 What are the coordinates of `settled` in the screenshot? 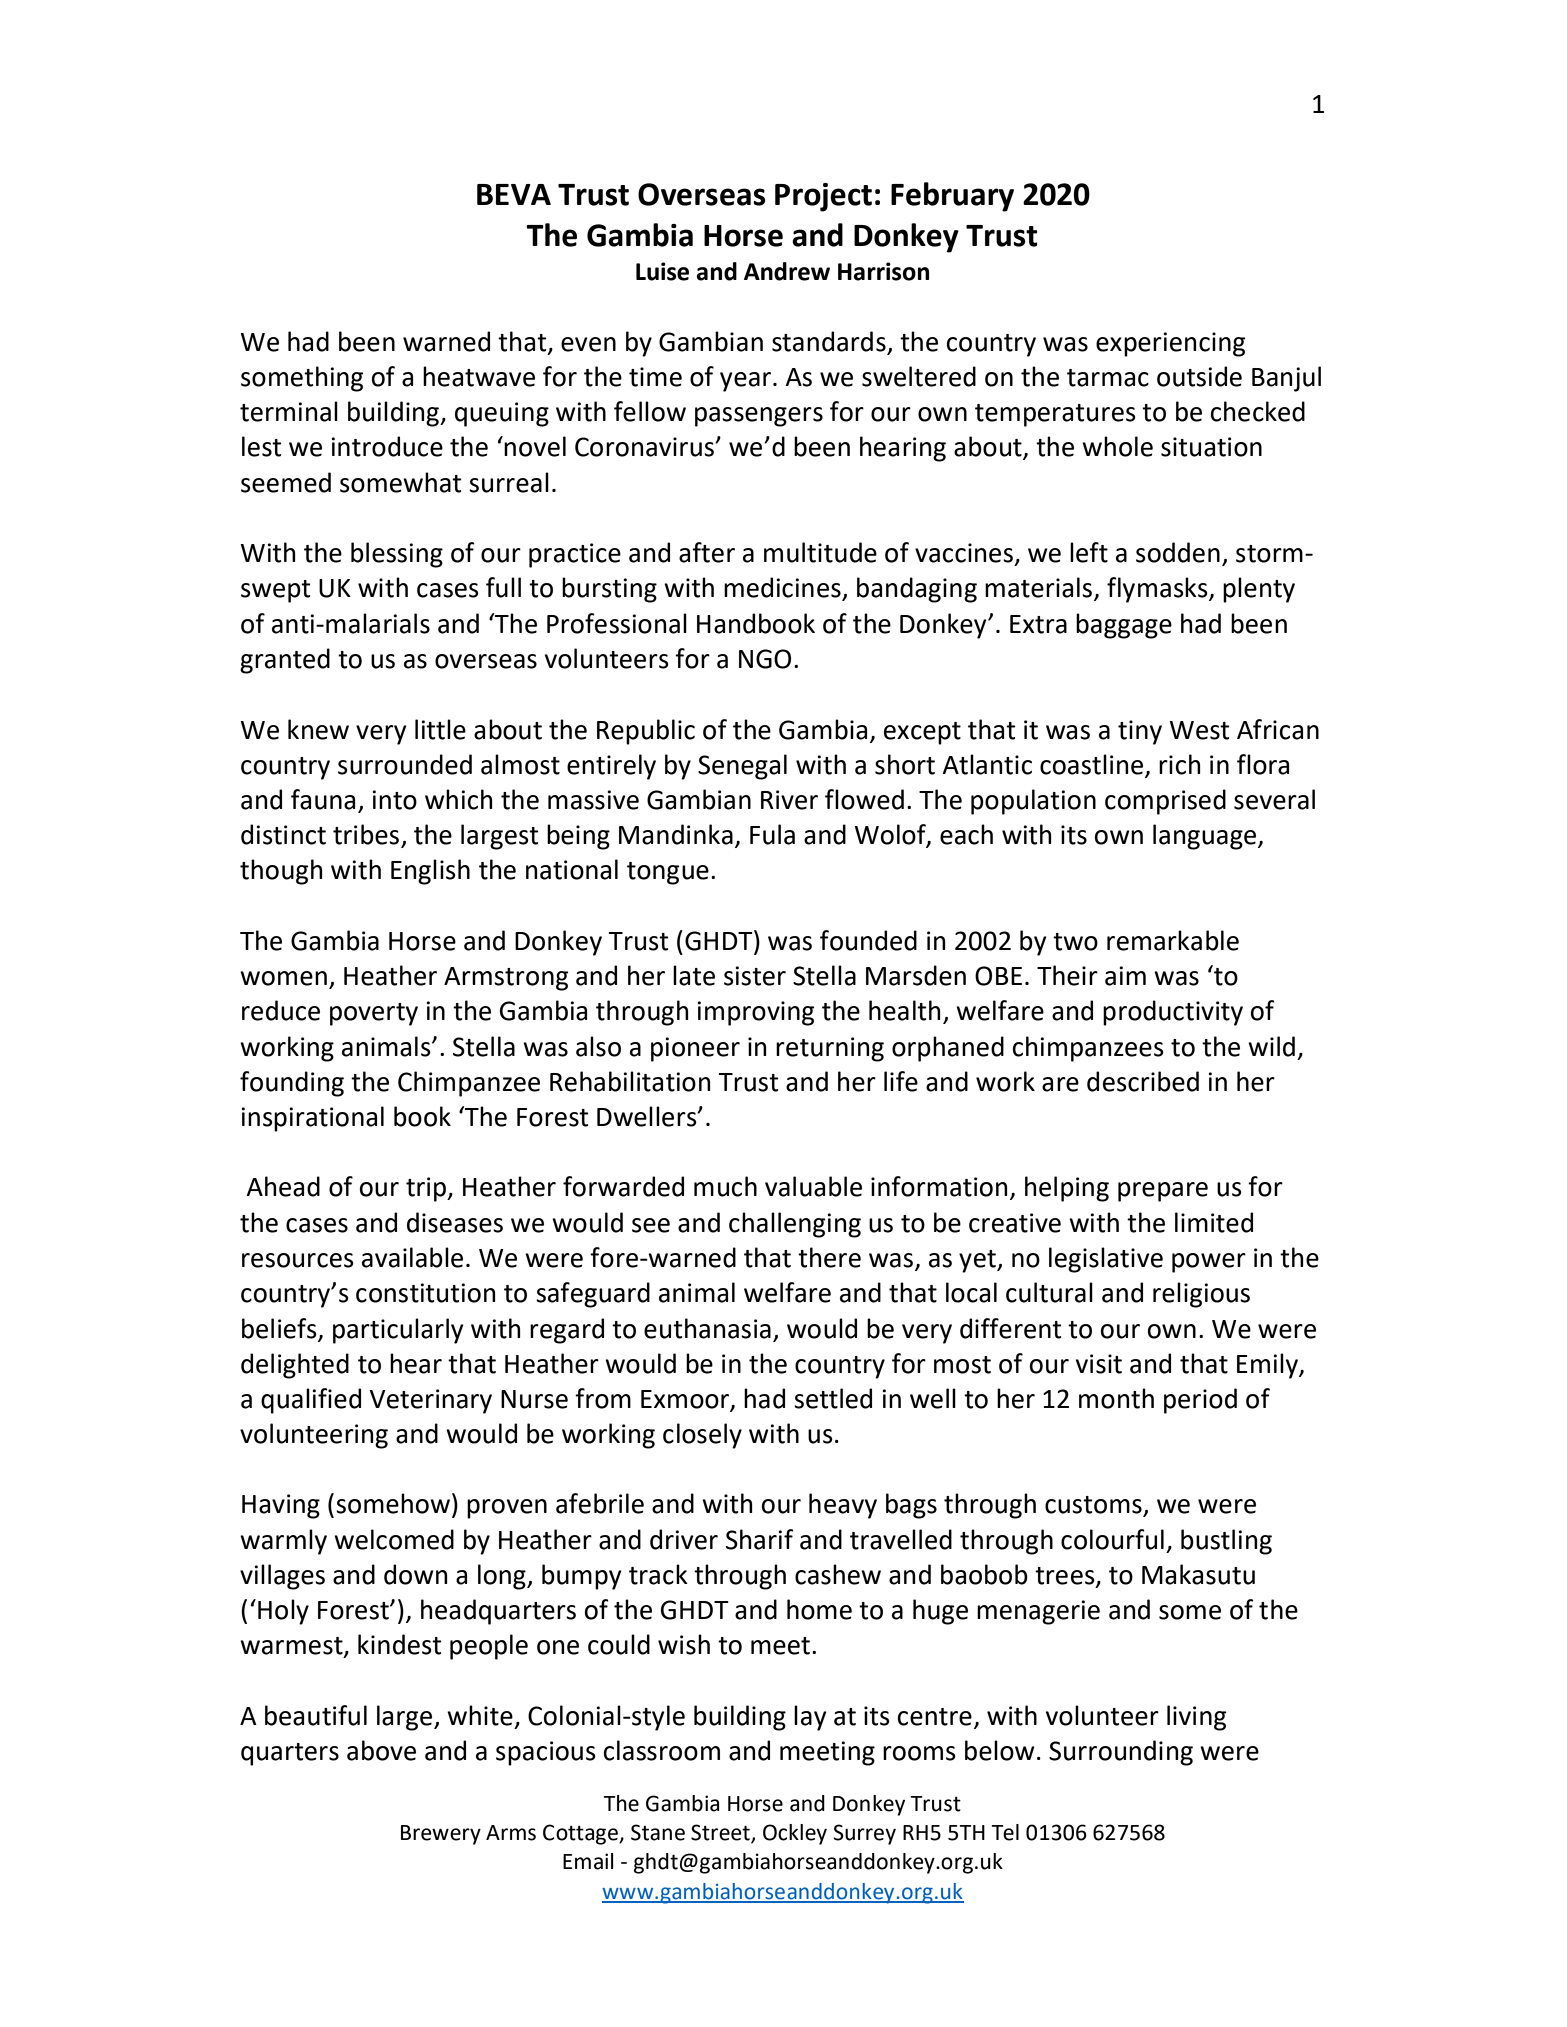 It's located at (833, 1398).
